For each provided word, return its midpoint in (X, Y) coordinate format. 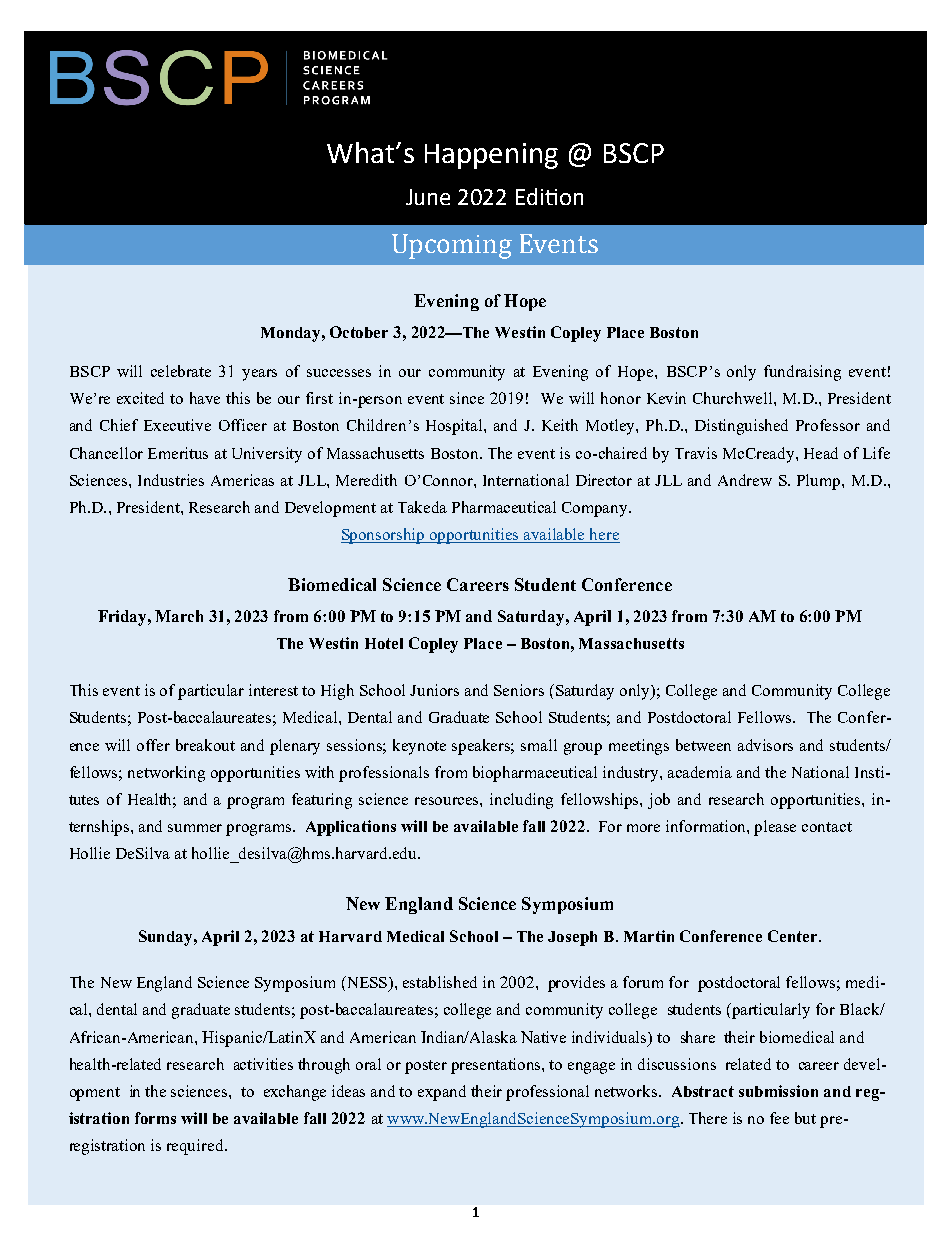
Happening (491, 156)
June (428, 197)
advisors (765, 745)
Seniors (519, 690)
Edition (549, 196)
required (196, 1147)
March (179, 616)
